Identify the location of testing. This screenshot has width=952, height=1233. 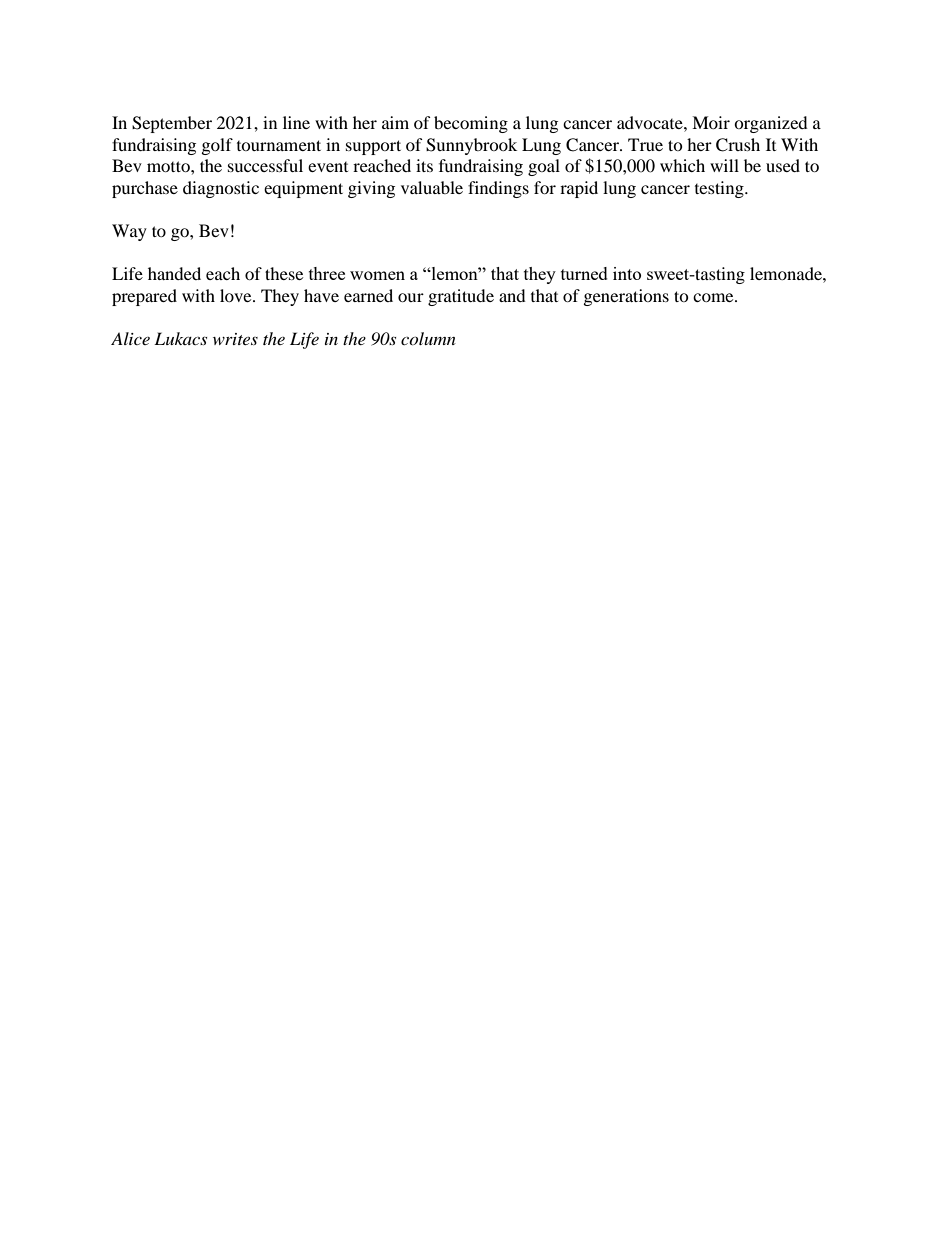
(720, 189).
